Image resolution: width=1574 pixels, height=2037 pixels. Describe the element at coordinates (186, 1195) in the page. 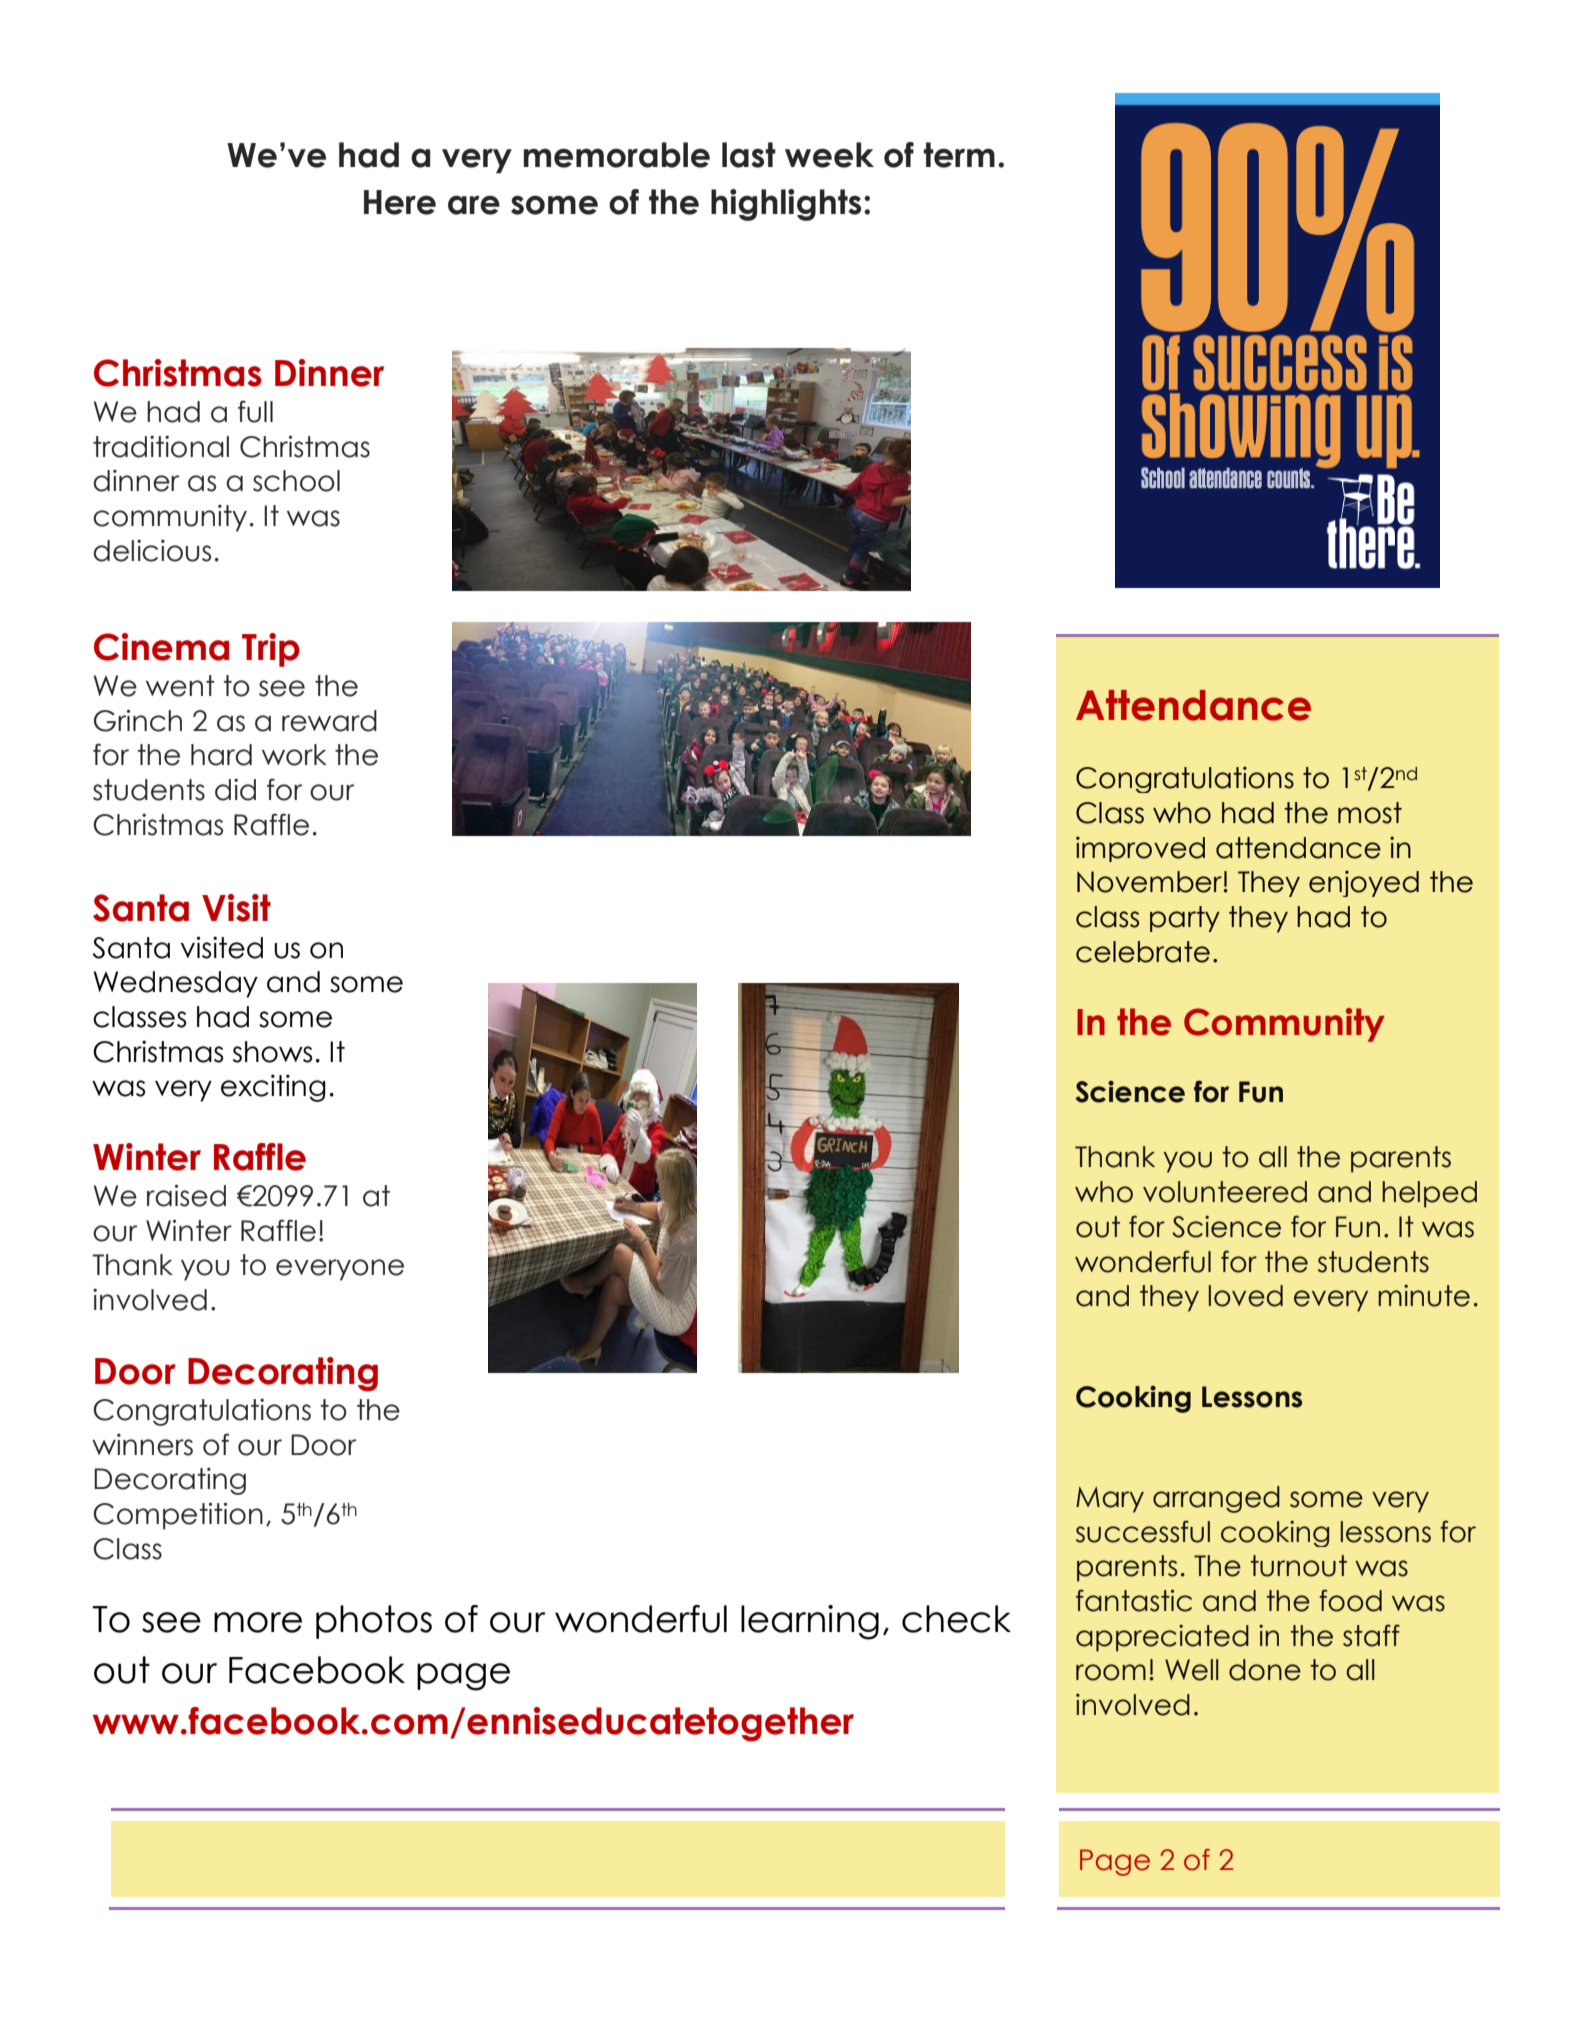

I see `raised` at that location.
